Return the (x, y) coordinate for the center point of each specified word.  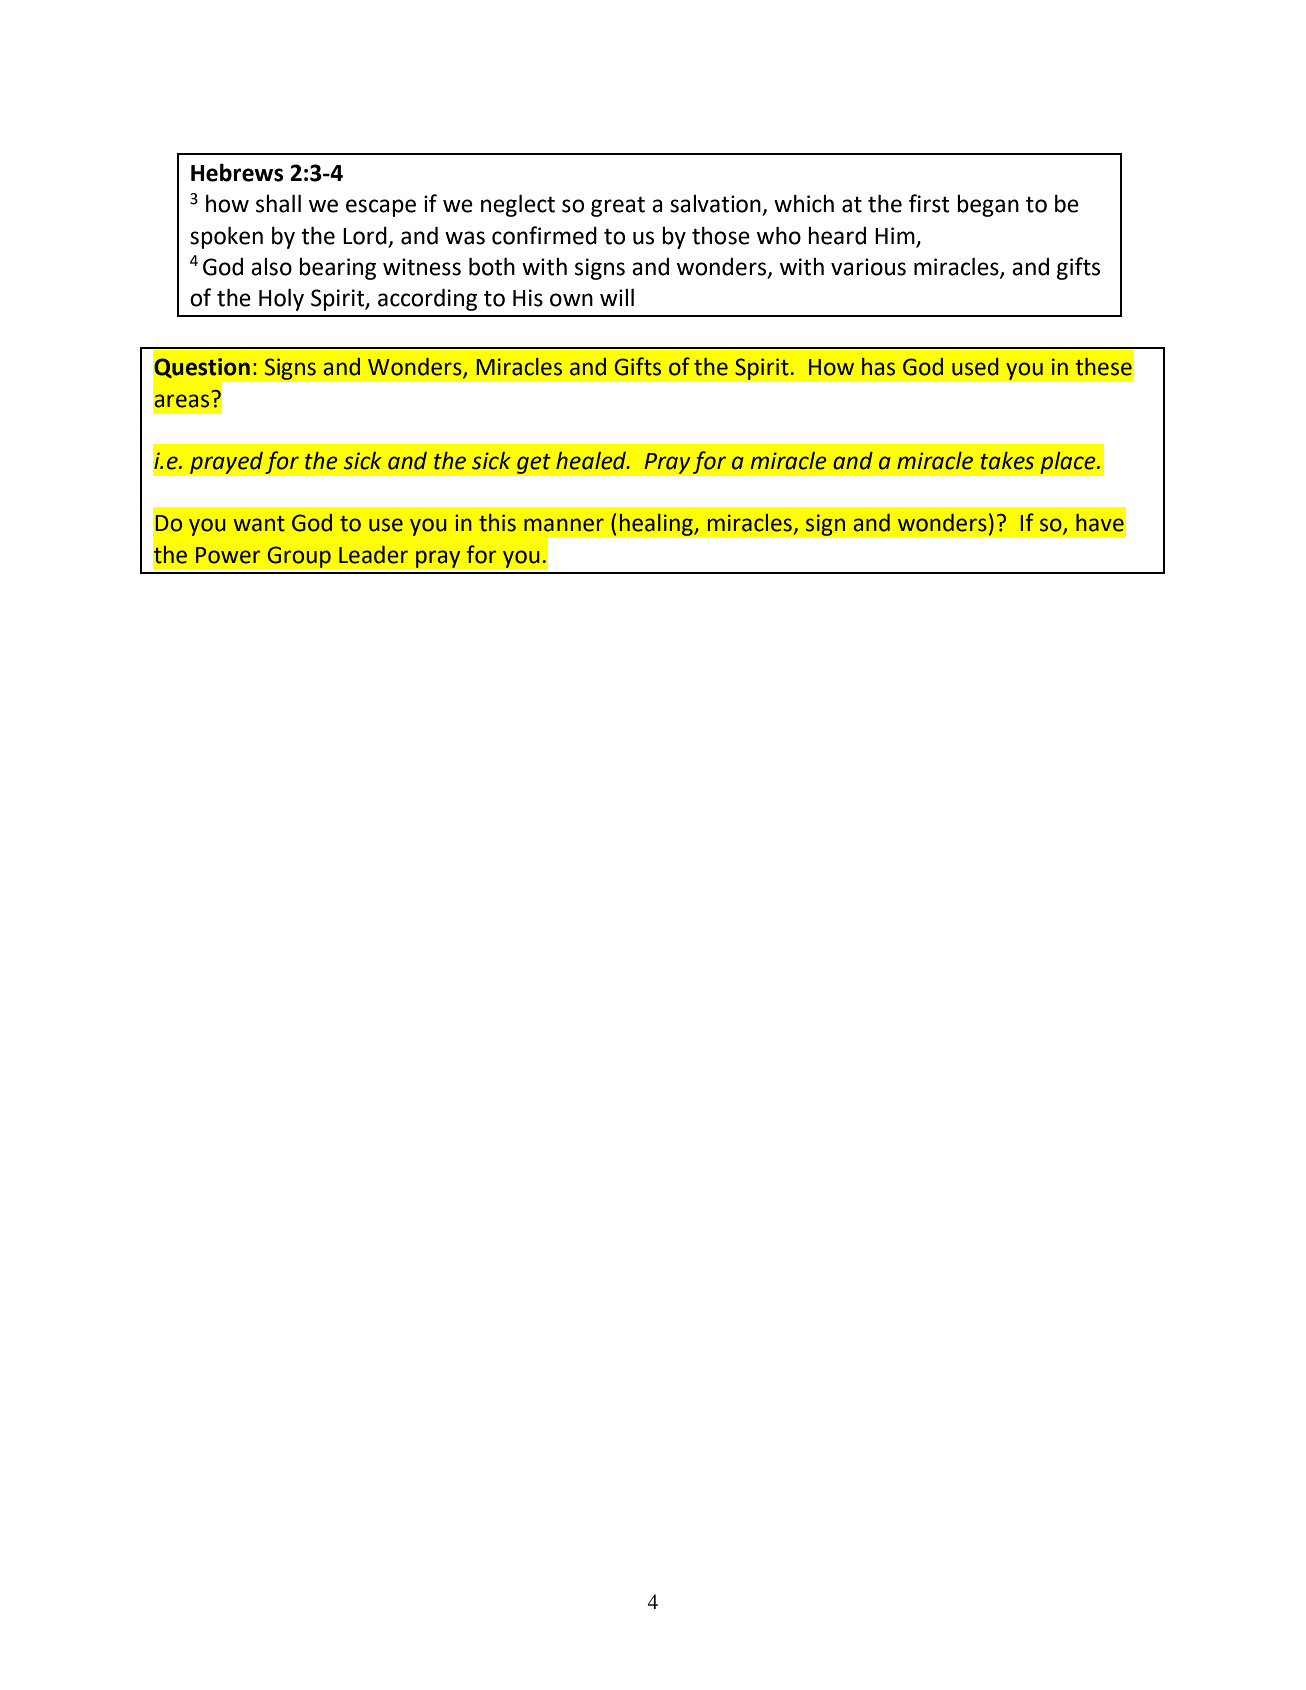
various (868, 267)
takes (1007, 461)
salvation (716, 205)
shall (278, 203)
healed (592, 461)
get (533, 463)
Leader (373, 555)
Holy (281, 299)
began (988, 206)
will (617, 297)
